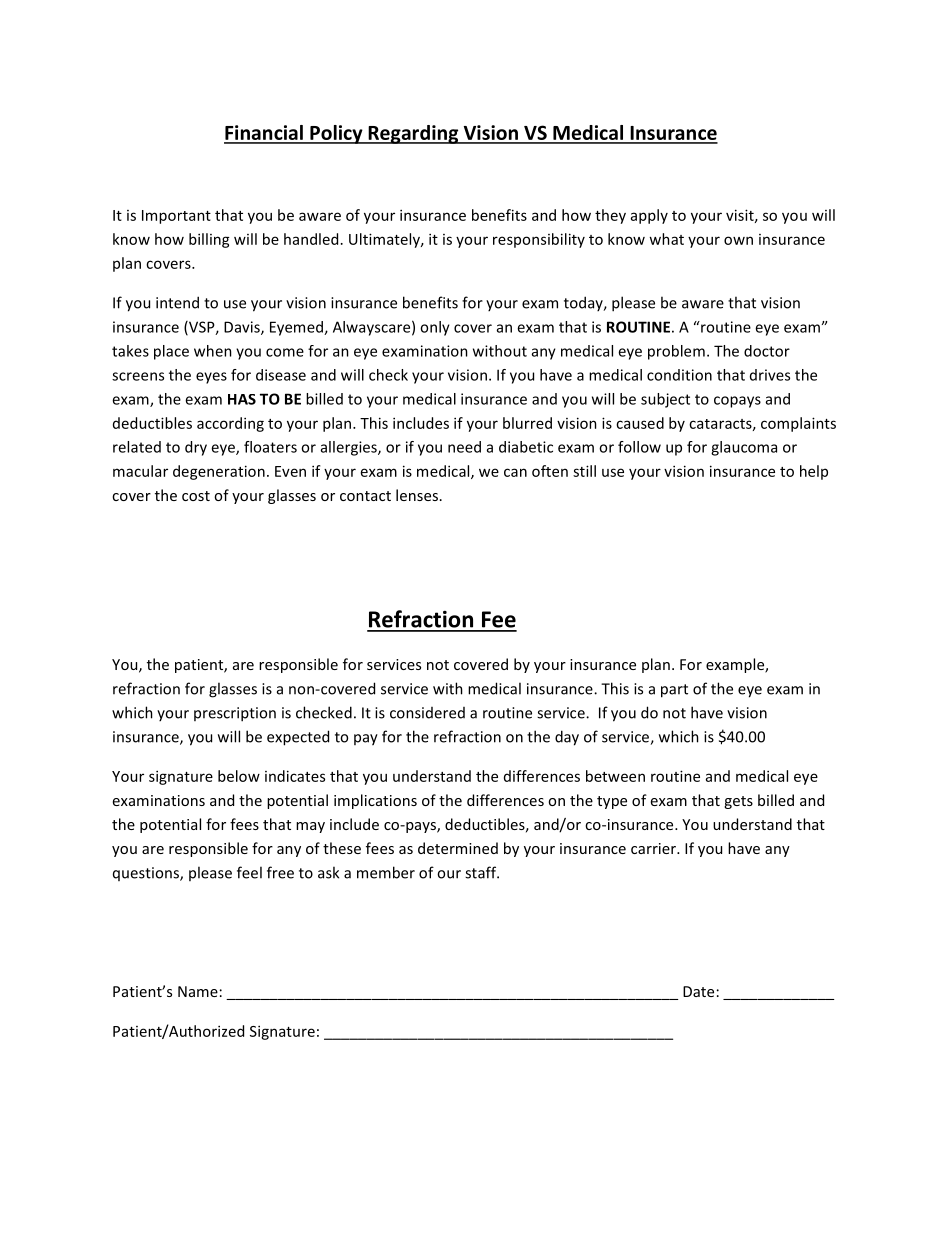 The height and width of the screenshot is (1233, 952). Describe the element at coordinates (386, 872) in the screenshot. I see `member` at that location.
